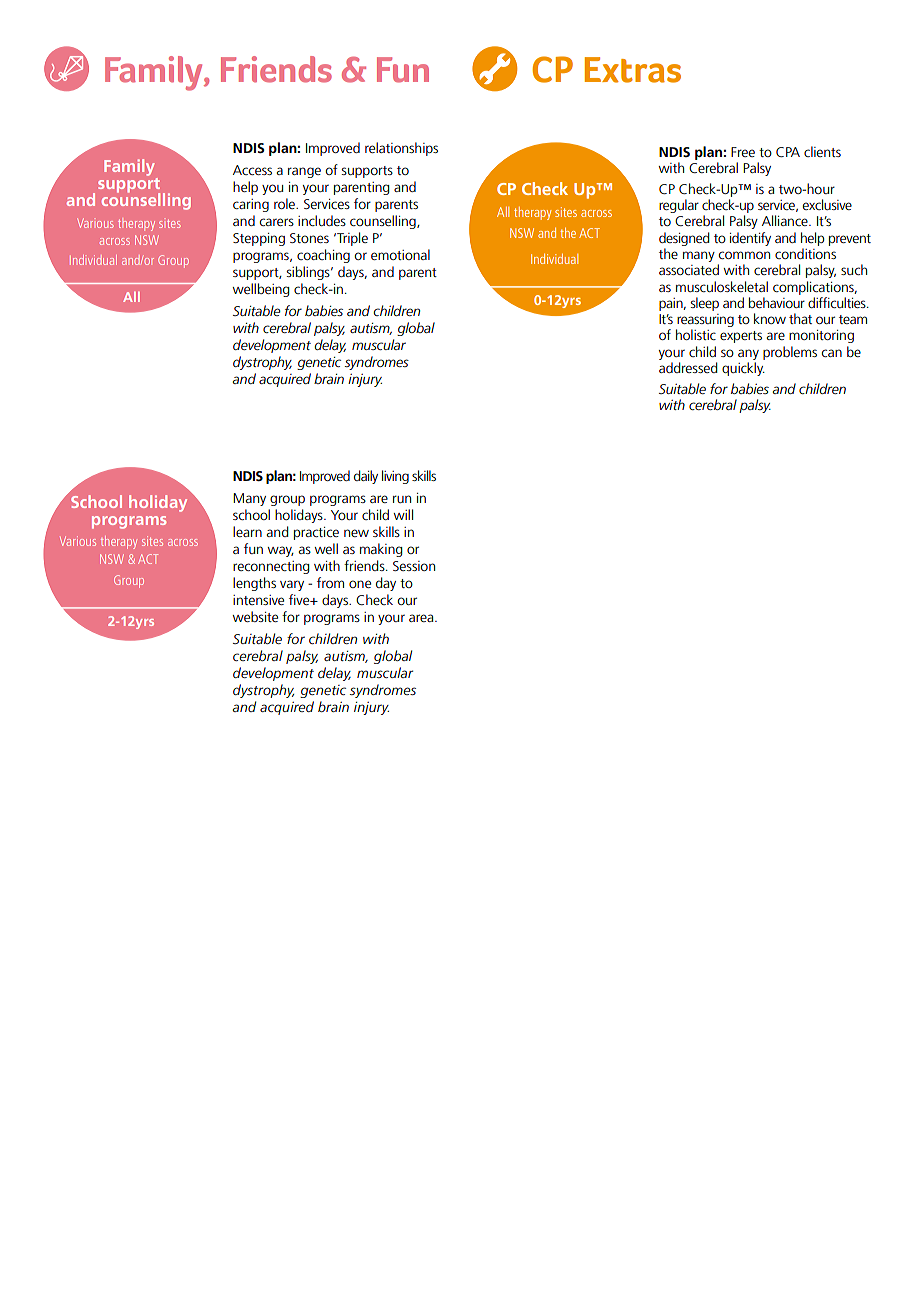  What do you see at coordinates (684, 239) in the screenshot?
I see `designed` at bounding box center [684, 239].
